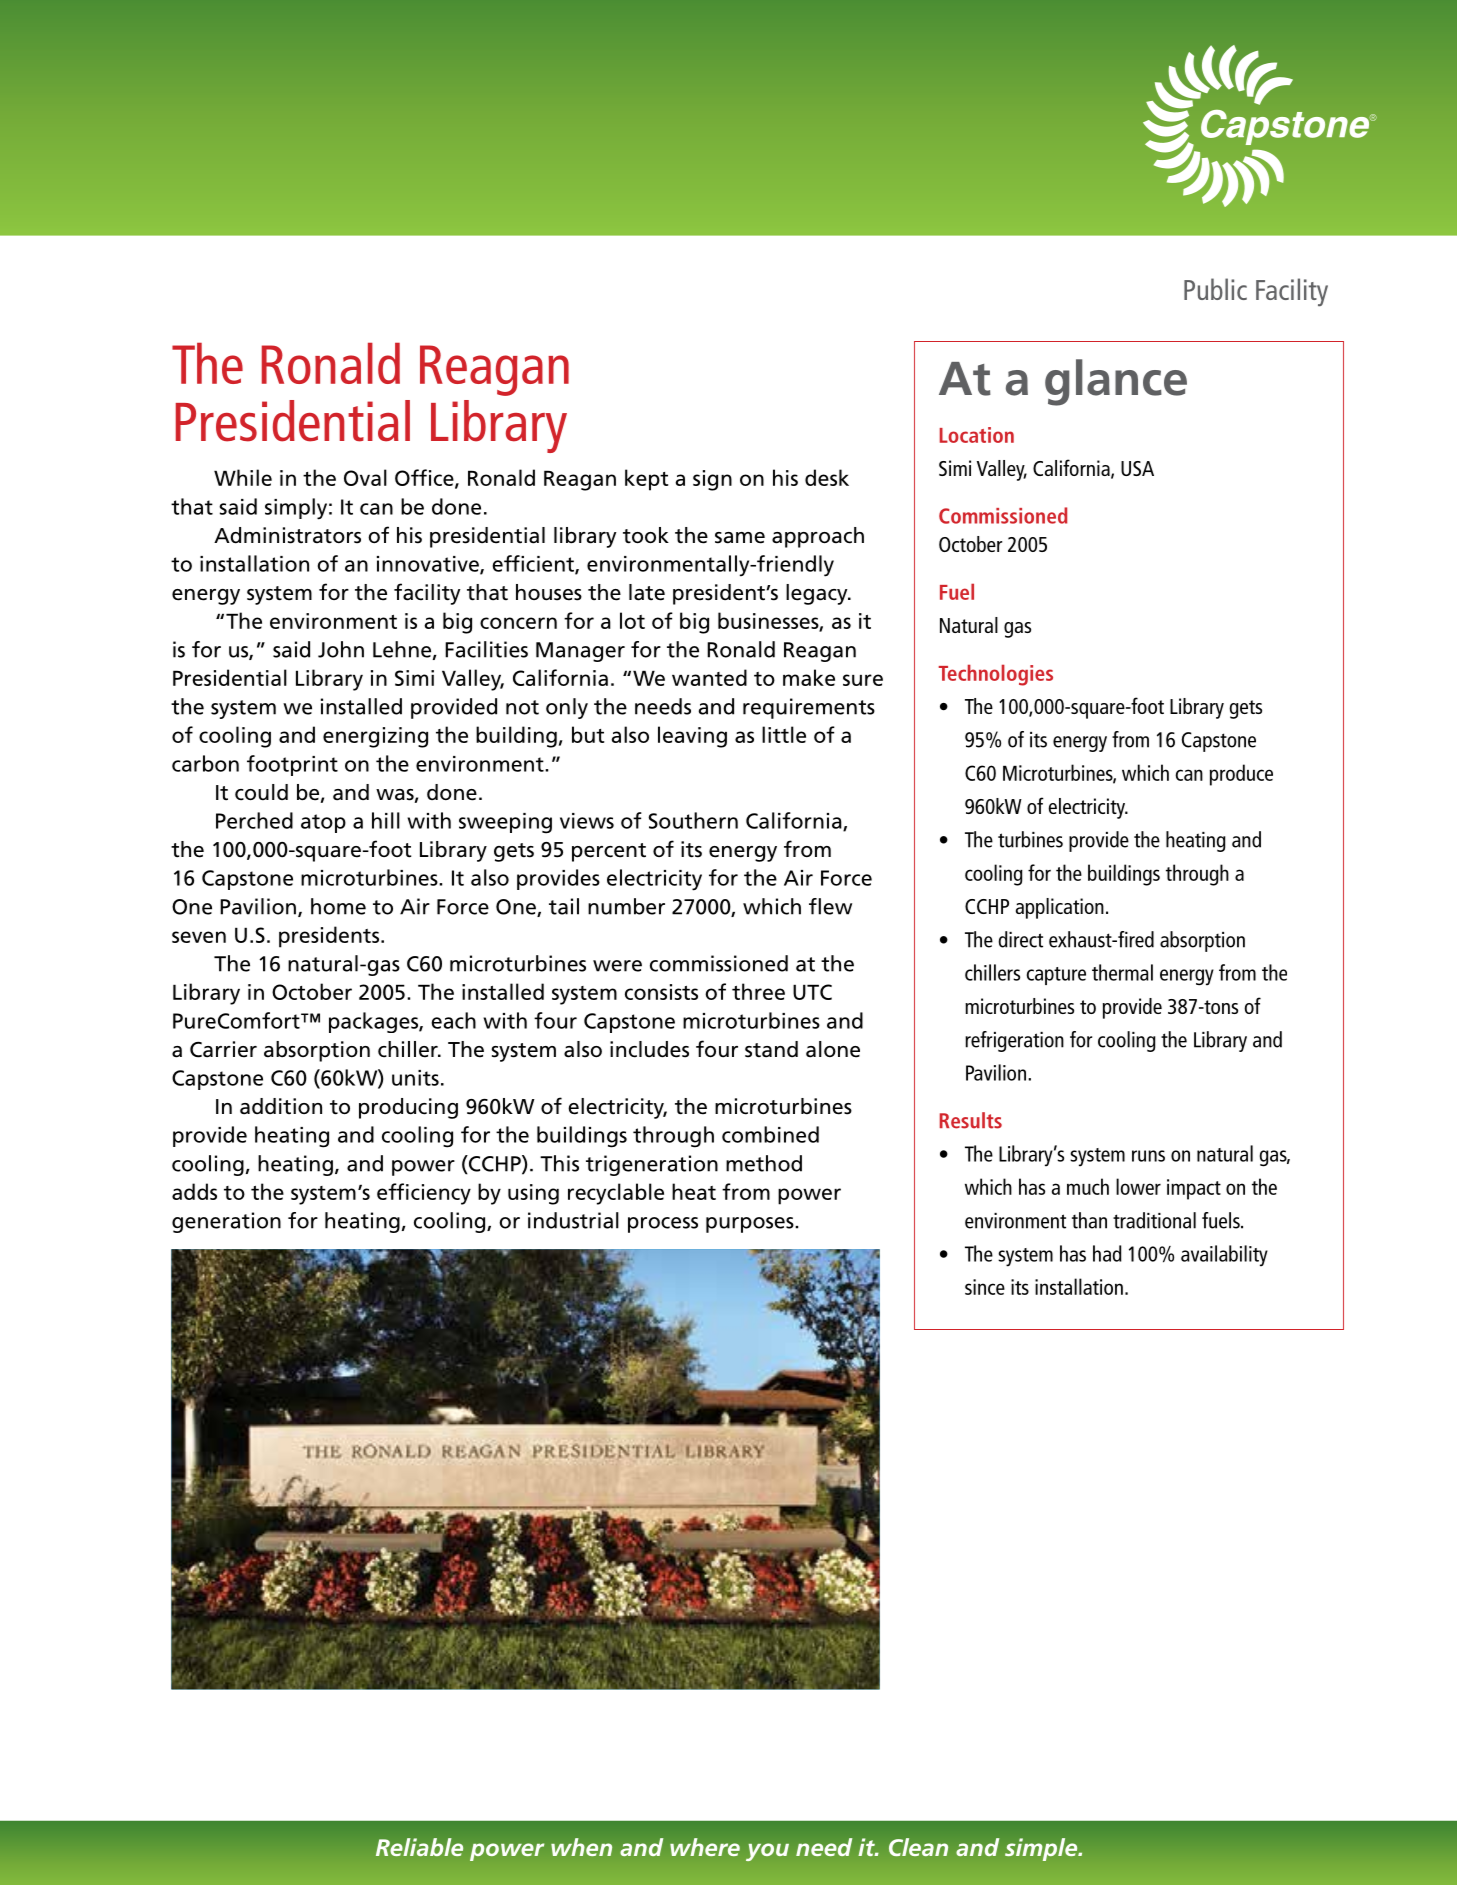 Image resolution: width=1457 pixels, height=1885 pixels. What do you see at coordinates (771, 1049) in the screenshot?
I see `stand` at bounding box center [771, 1049].
